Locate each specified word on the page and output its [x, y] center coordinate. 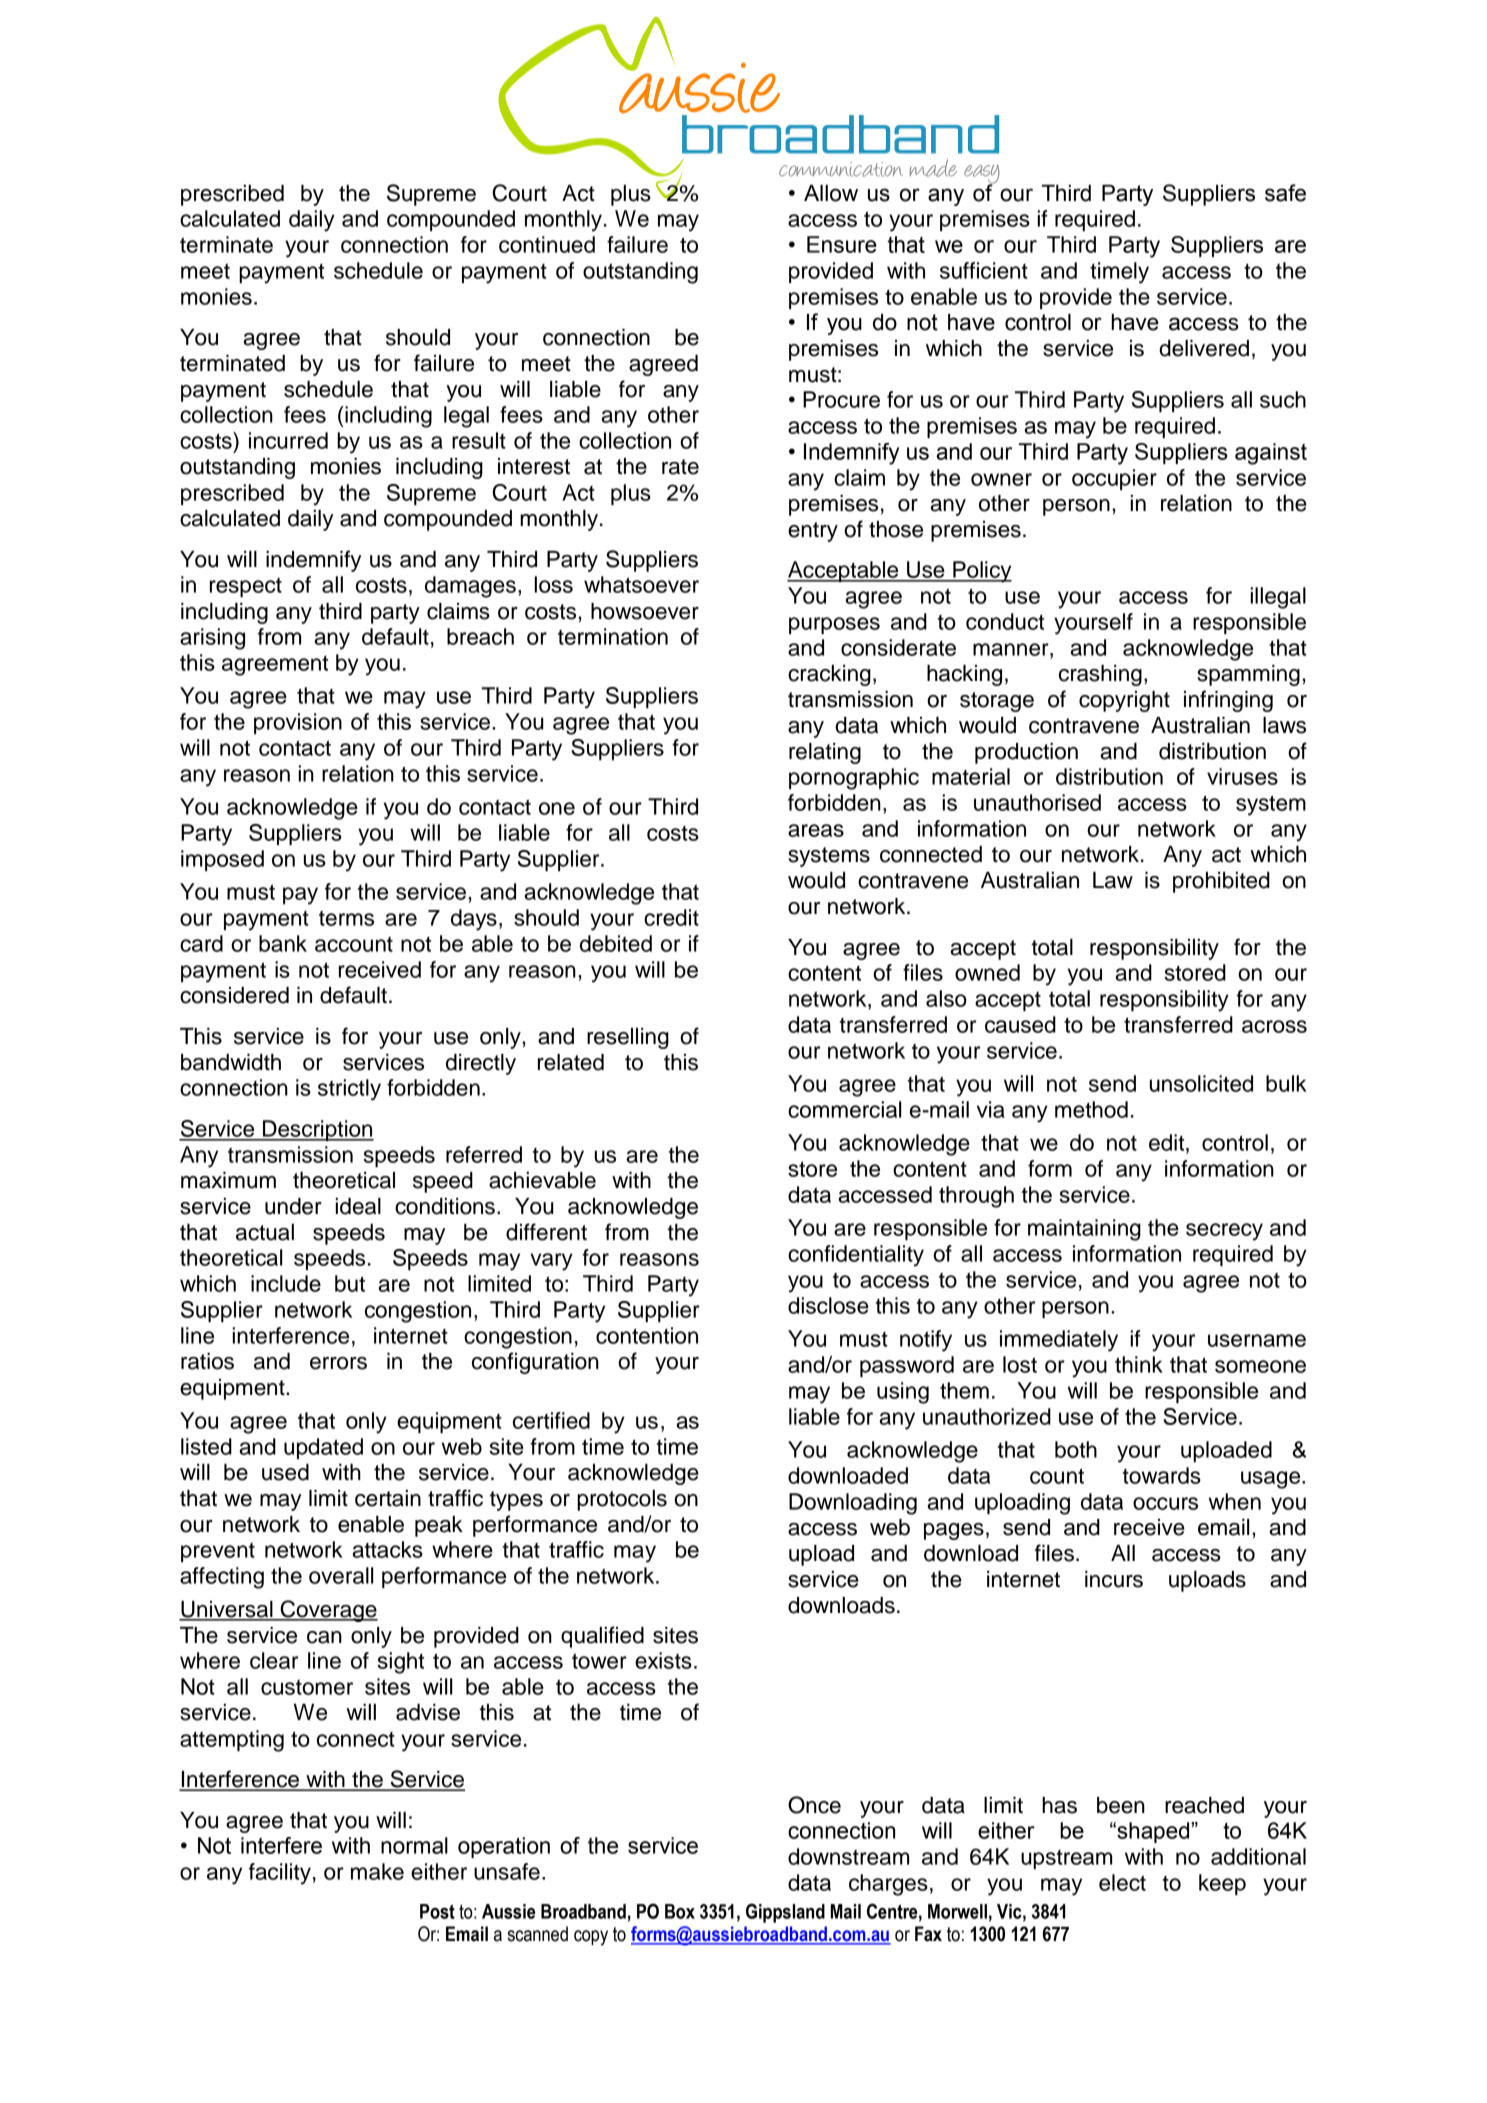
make [377, 1871]
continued [547, 244]
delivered [1204, 348]
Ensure [842, 244]
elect [1122, 1882]
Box [680, 1911]
